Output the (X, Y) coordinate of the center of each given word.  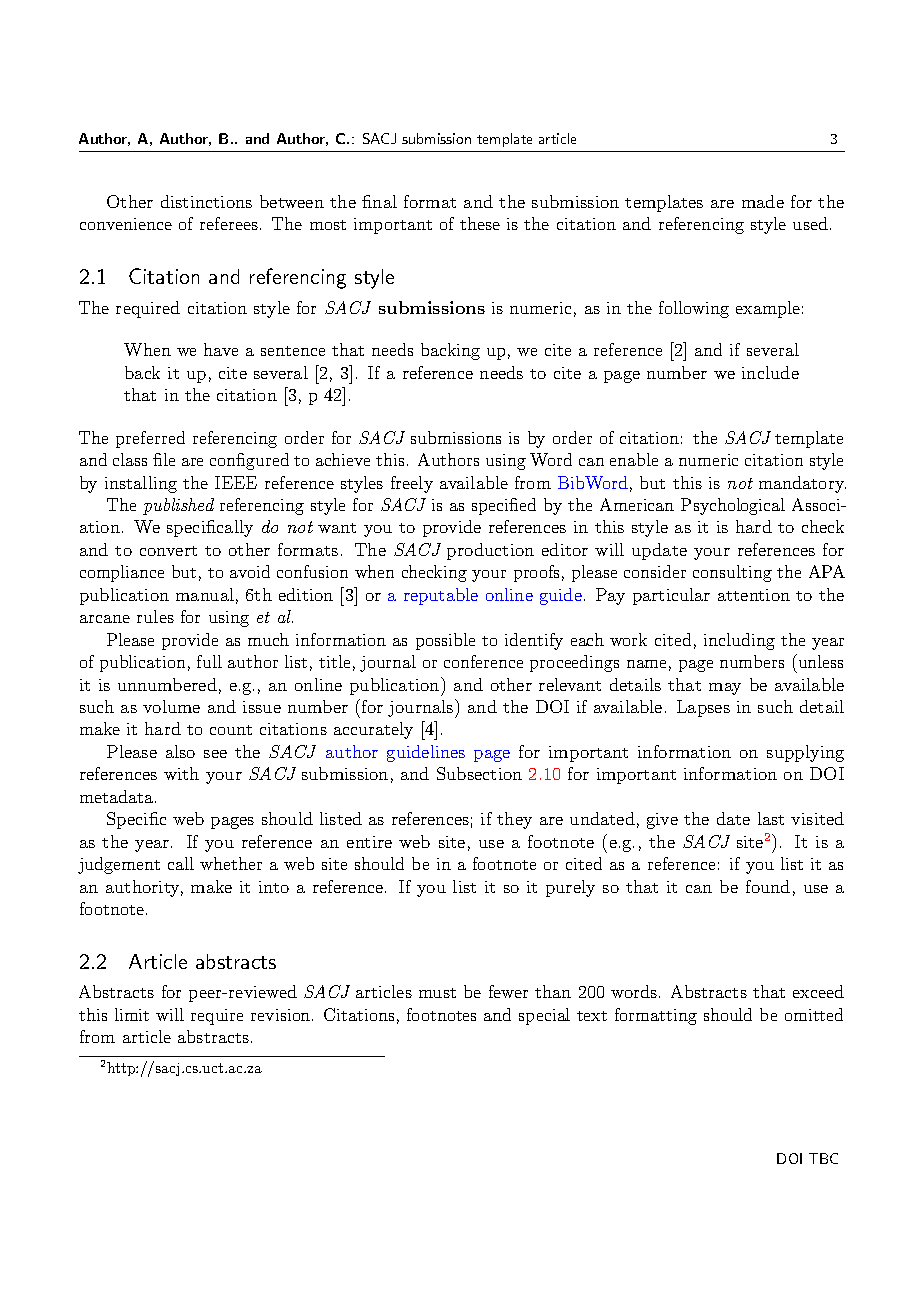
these (480, 223)
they (514, 820)
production (490, 551)
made (763, 201)
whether (231, 863)
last (771, 818)
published (178, 506)
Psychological (733, 506)
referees (229, 223)
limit (132, 1014)
